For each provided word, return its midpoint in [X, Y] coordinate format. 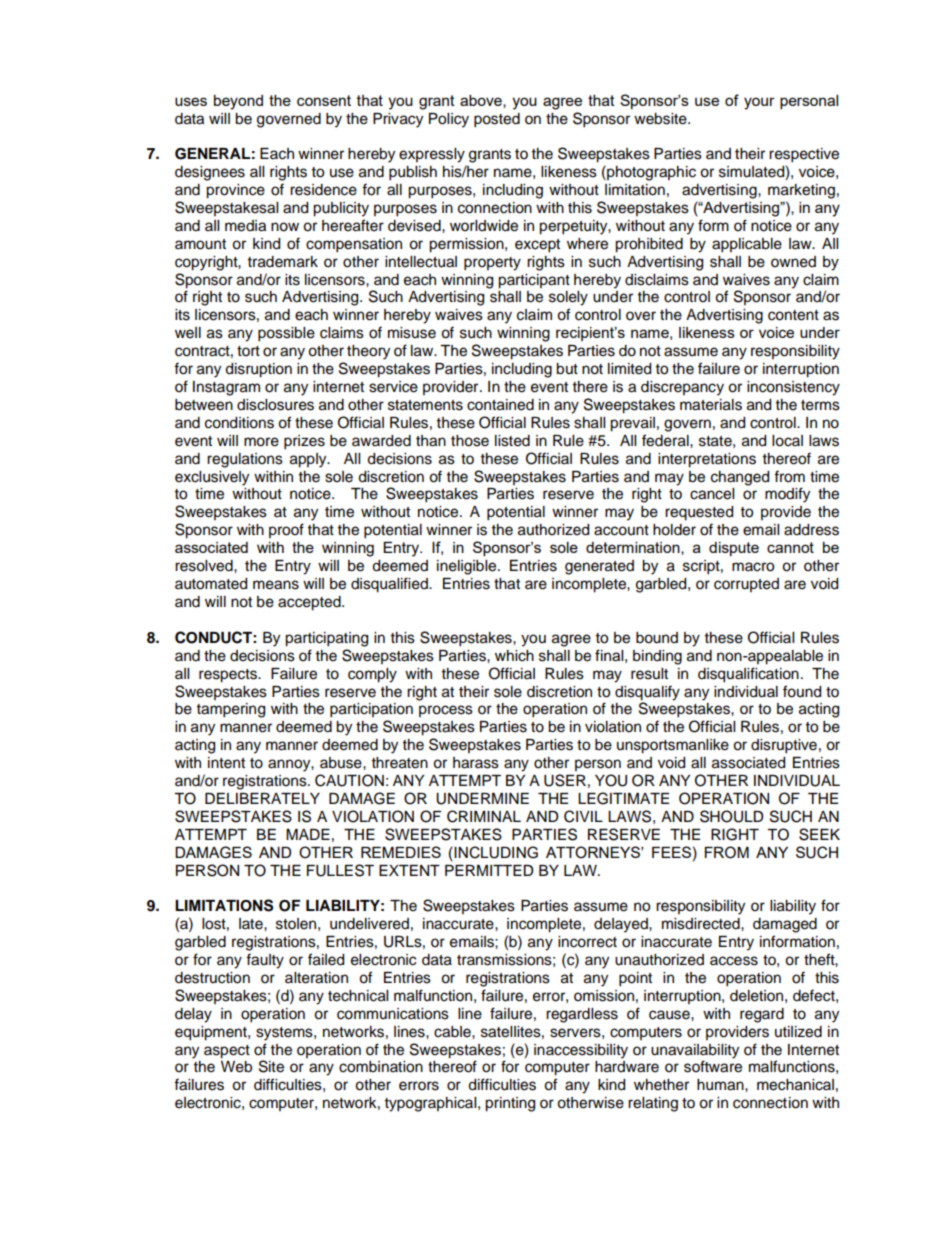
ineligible [468, 567]
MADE [308, 834]
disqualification [748, 675]
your [759, 103]
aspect [227, 1052]
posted [497, 120]
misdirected [702, 924]
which [514, 656]
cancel [712, 494]
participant [534, 281]
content [793, 315]
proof [286, 530]
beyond [238, 102]
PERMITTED [489, 870]
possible [286, 334]
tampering [231, 710]
